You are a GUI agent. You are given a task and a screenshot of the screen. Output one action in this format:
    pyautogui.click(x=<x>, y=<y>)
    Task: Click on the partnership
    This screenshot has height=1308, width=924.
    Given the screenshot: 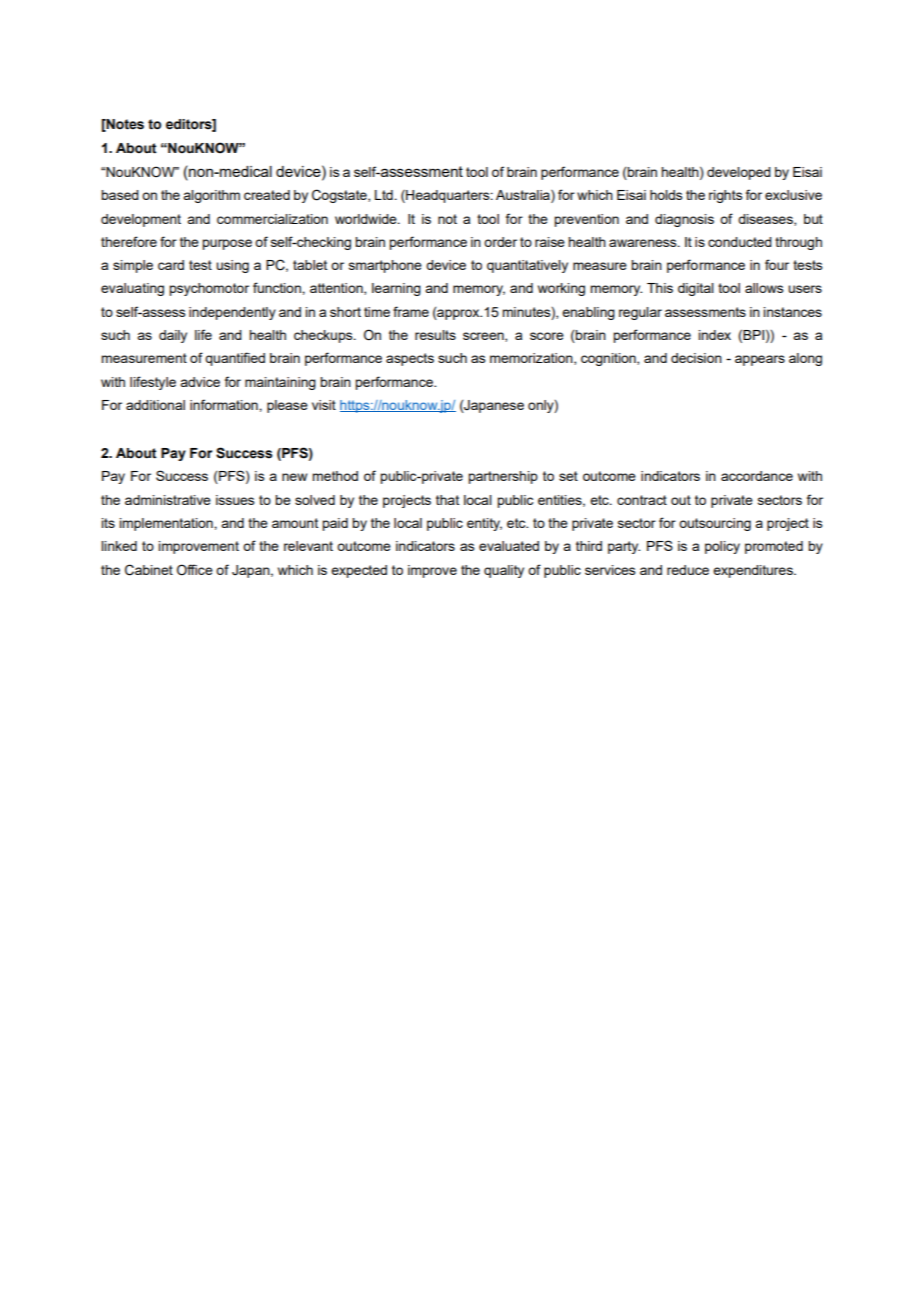 What is the action you would take?
    pyautogui.click(x=503, y=477)
